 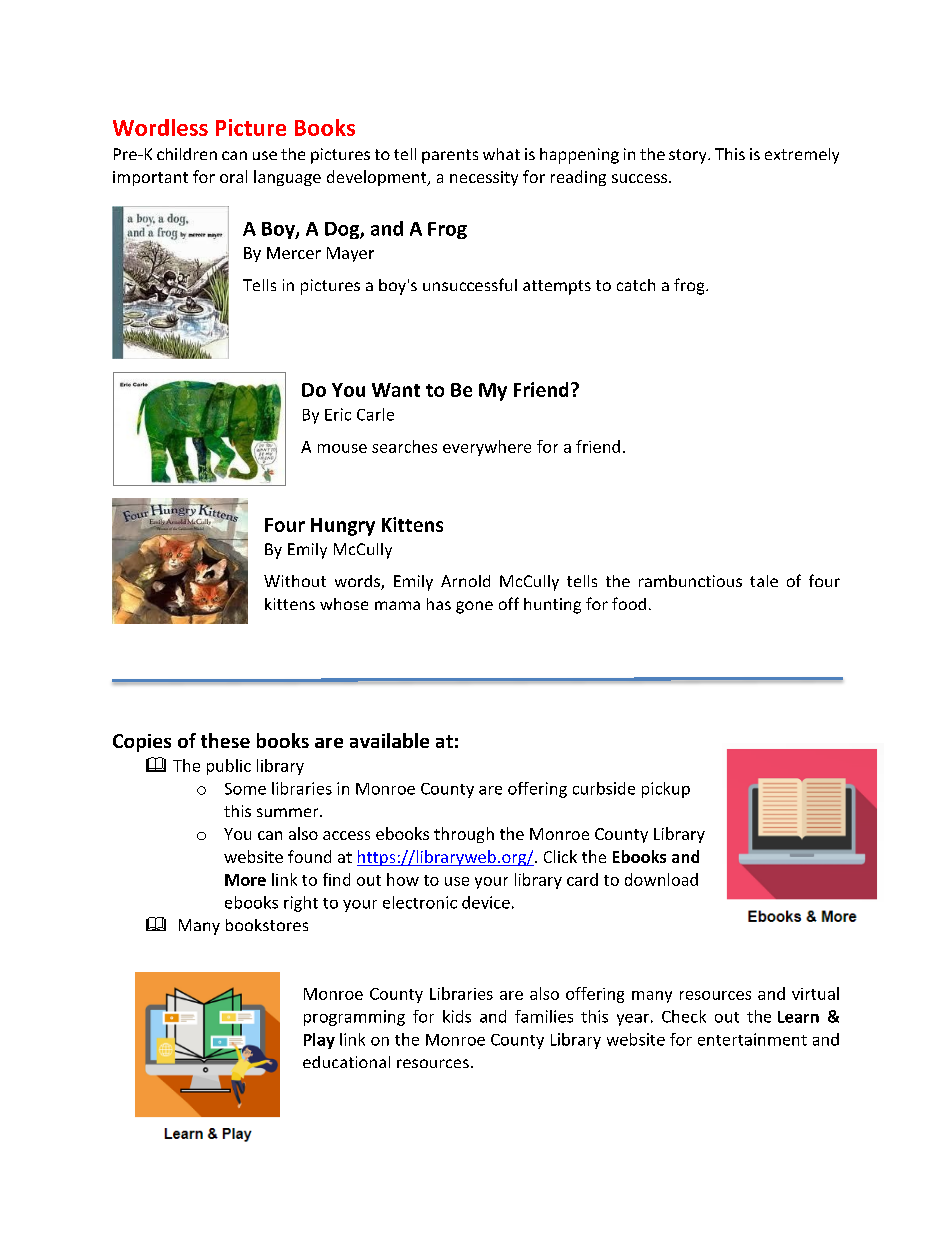 I want to click on oral, so click(x=233, y=176).
